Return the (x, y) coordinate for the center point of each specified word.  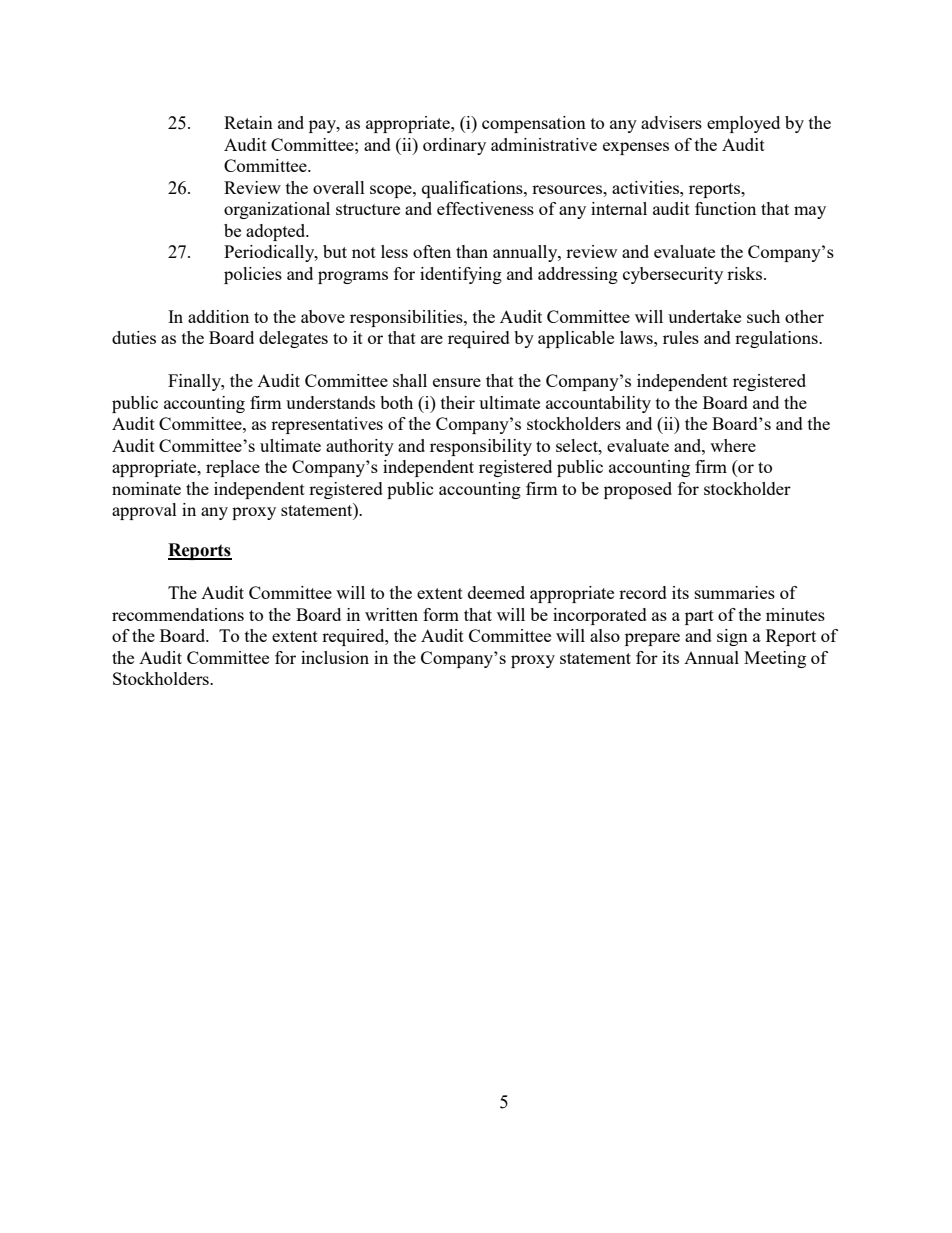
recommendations (178, 614)
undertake (704, 316)
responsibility (481, 447)
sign (732, 637)
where (733, 445)
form (441, 614)
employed (743, 124)
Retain (248, 122)
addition (218, 316)
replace (233, 468)
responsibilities (407, 318)
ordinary (454, 146)
